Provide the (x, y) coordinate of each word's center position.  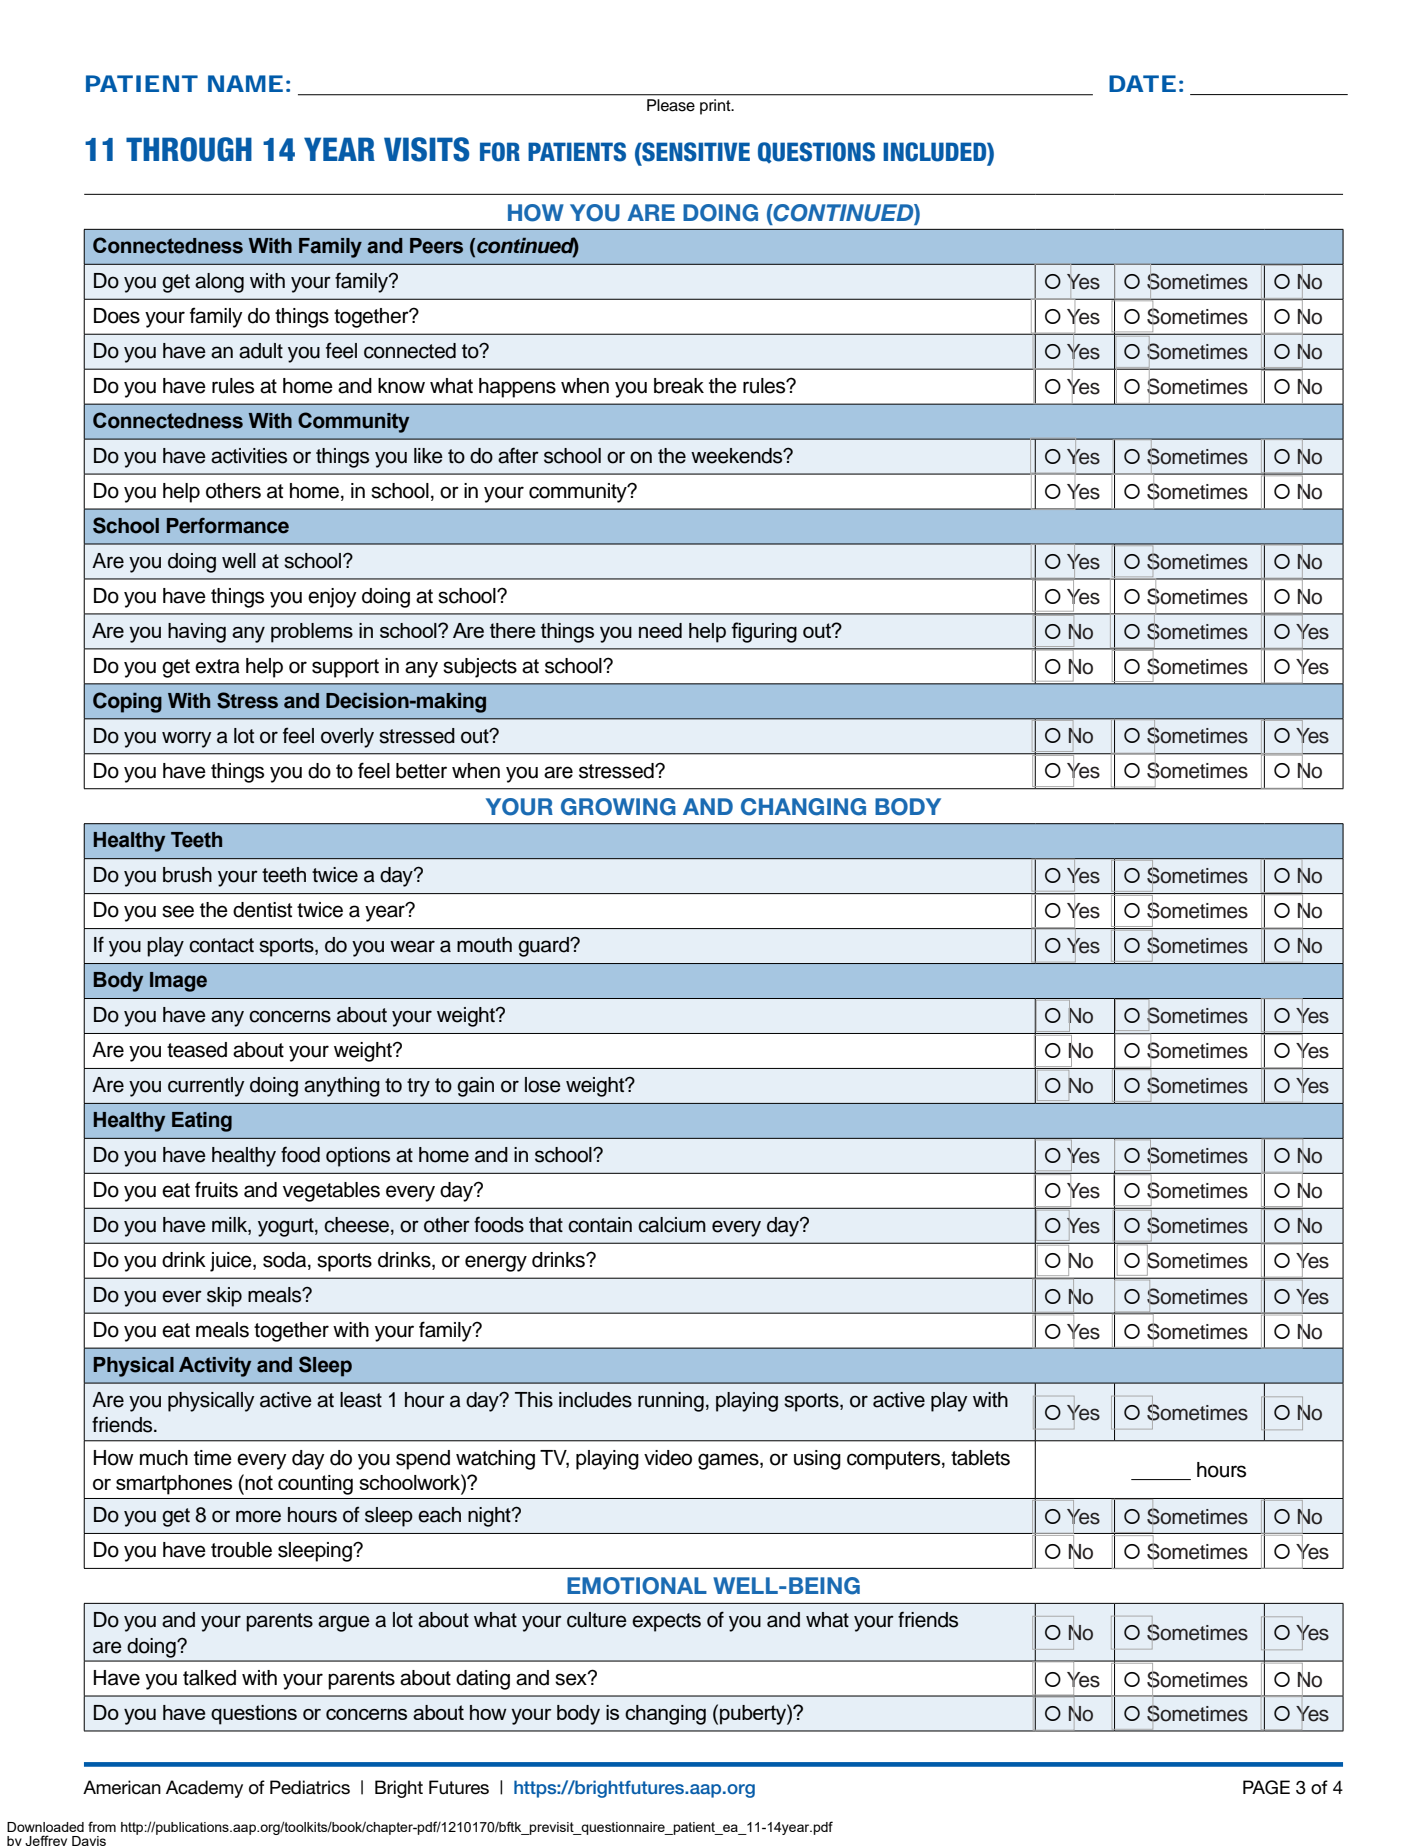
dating (483, 1680)
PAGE (1266, 1787)
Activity (215, 1367)
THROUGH (189, 149)
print (716, 107)
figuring (764, 632)
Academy (204, 1789)
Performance (228, 526)
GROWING (618, 807)
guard (544, 947)
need (660, 630)
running (671, 1402)
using (817, 1460)
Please (671, 105)
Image (178, 982)
